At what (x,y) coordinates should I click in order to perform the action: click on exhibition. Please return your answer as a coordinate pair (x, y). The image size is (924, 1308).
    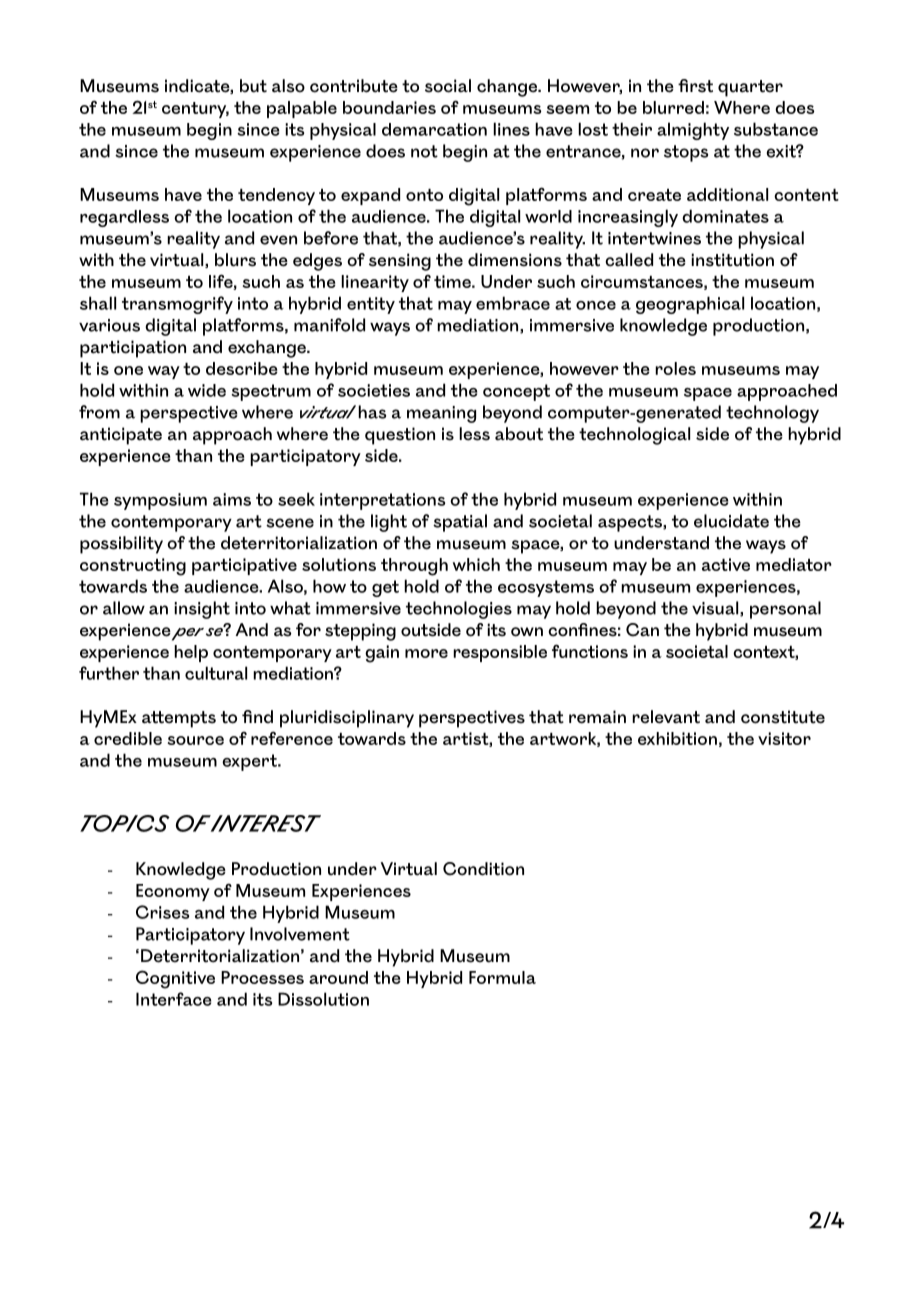
    Looking at the image, I should click on (677, 738).
